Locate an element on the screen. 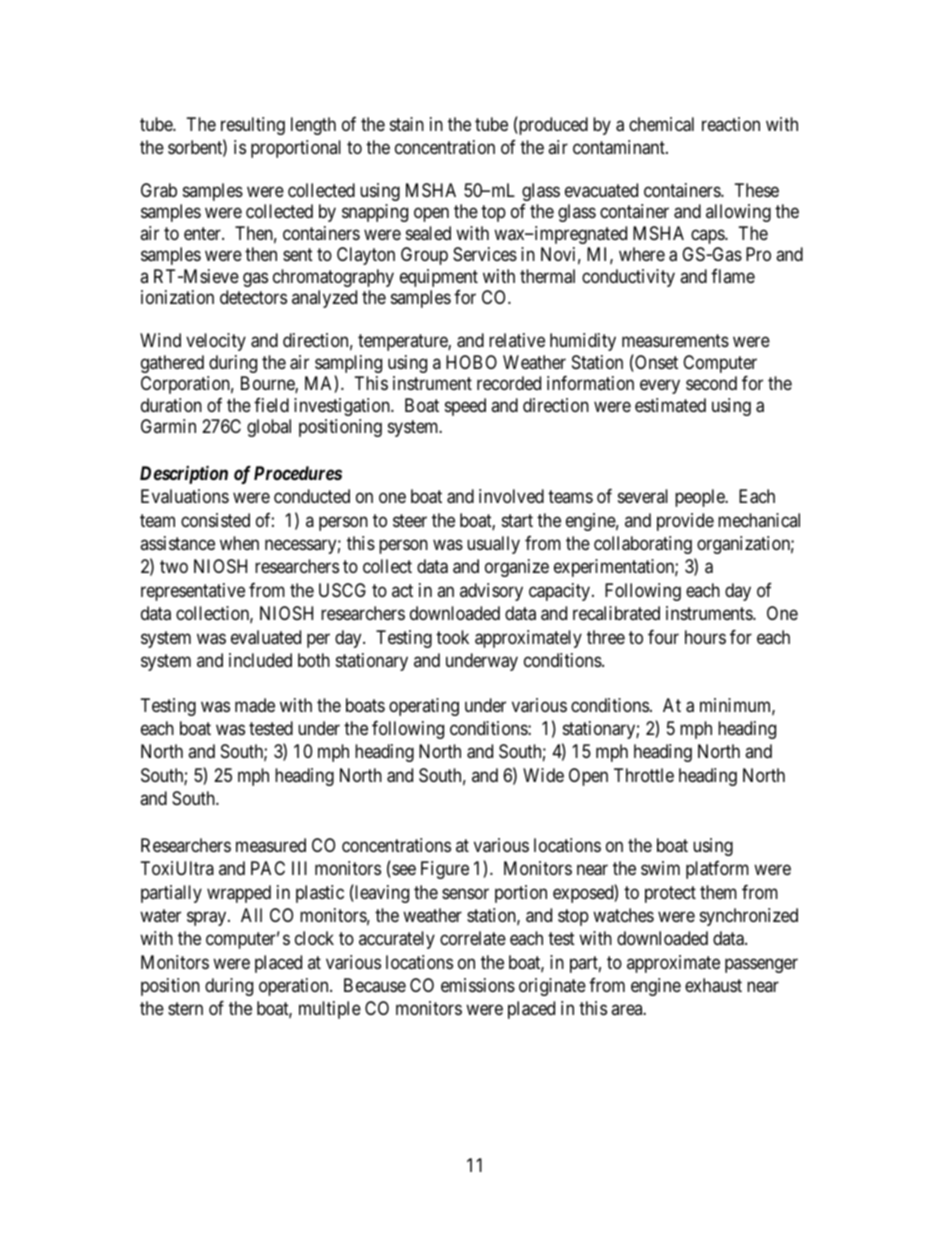 Image resolution: width=952 pixels, height=1233 pixels. stern is located at coordinates (185, 1009).
